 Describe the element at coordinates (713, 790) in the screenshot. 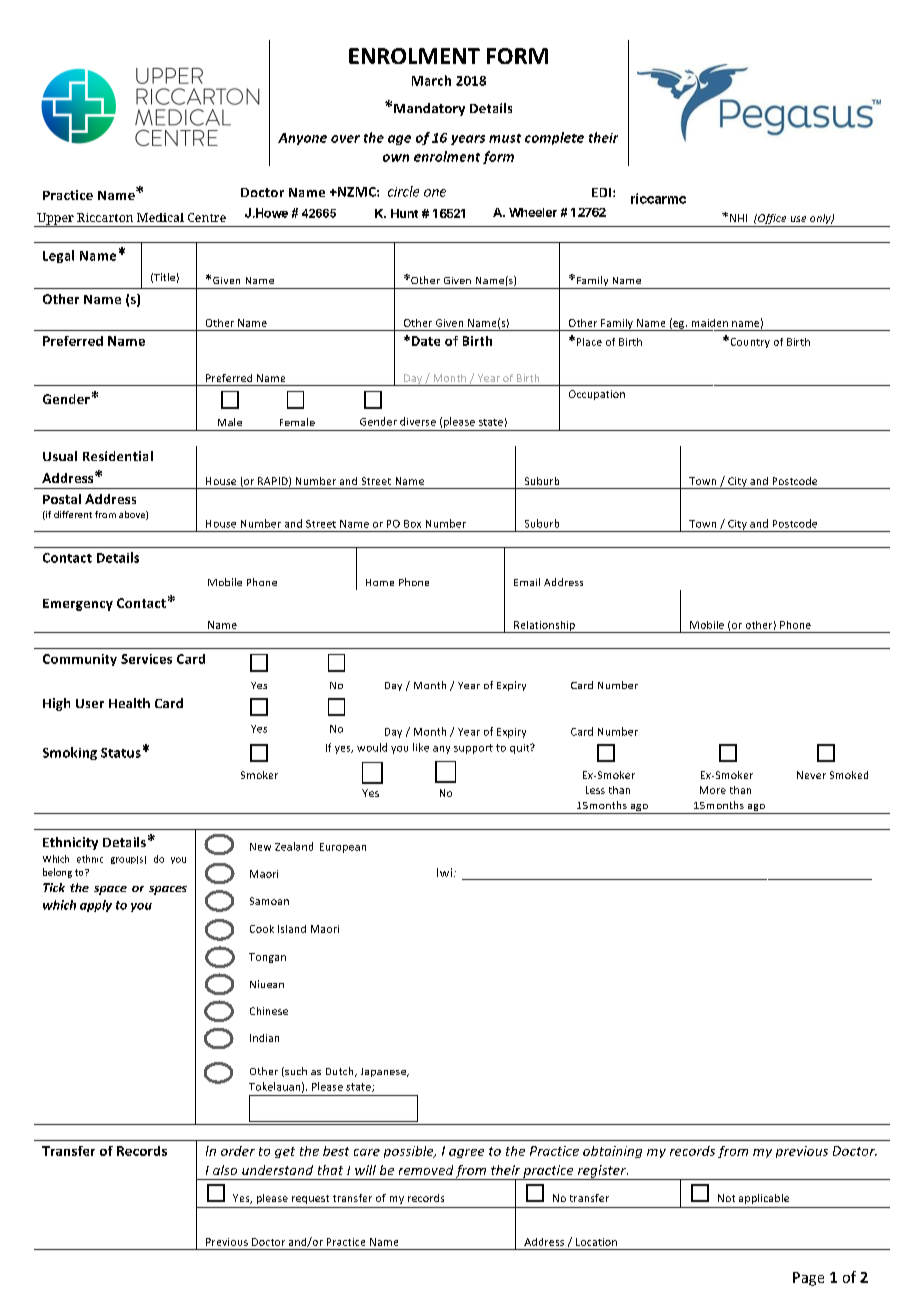

I see `More` at that location.
